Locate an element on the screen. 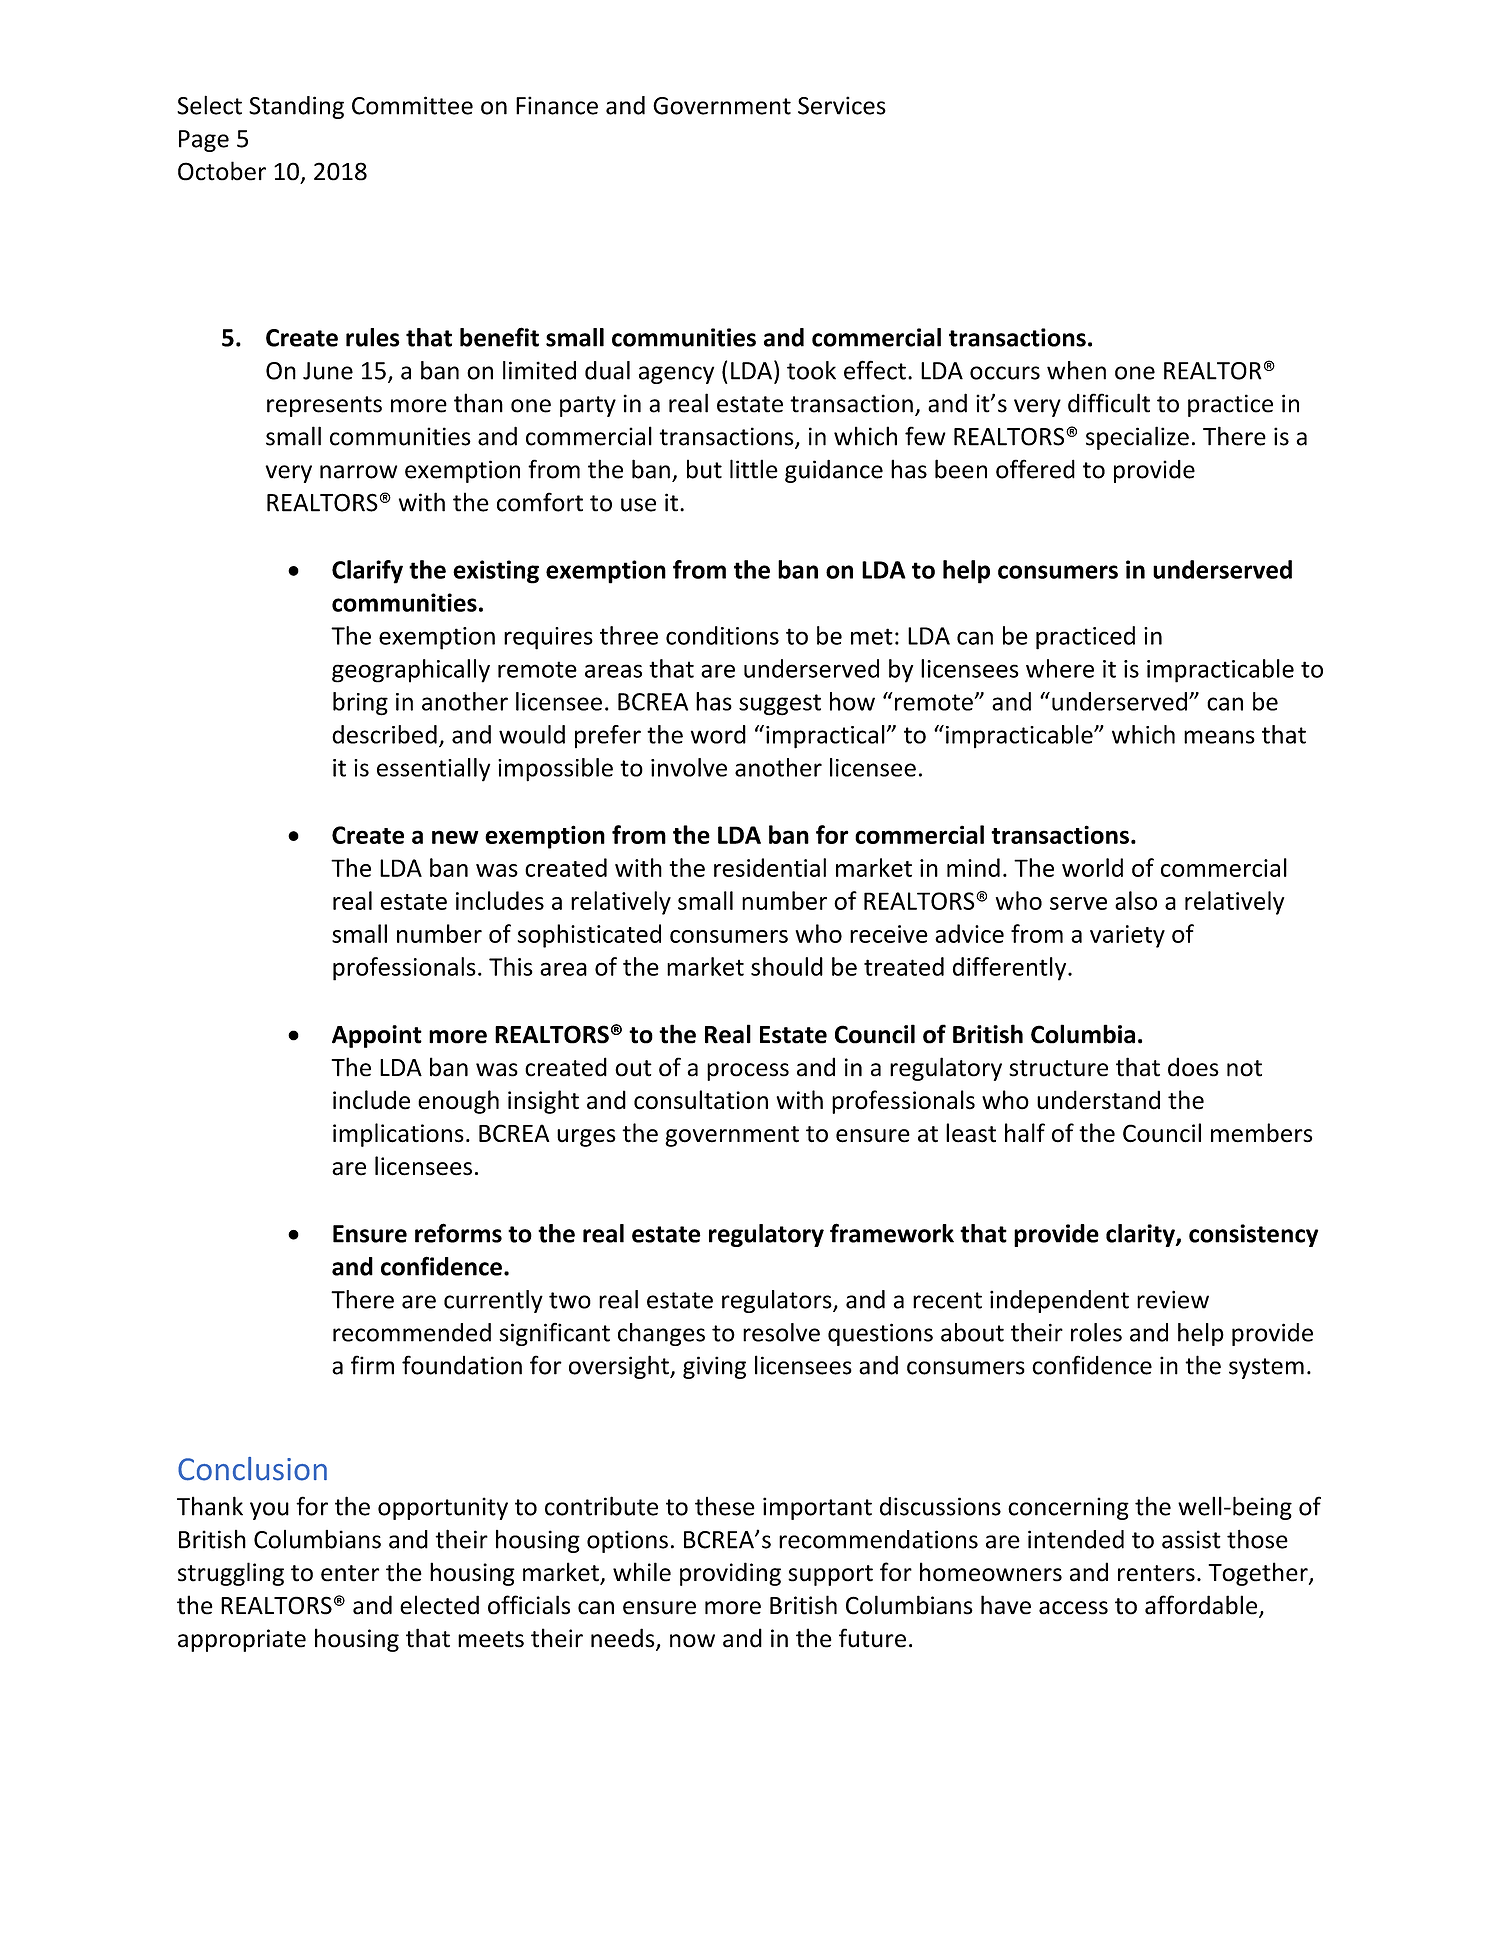  conditions is located at coordinates (722, 635).
